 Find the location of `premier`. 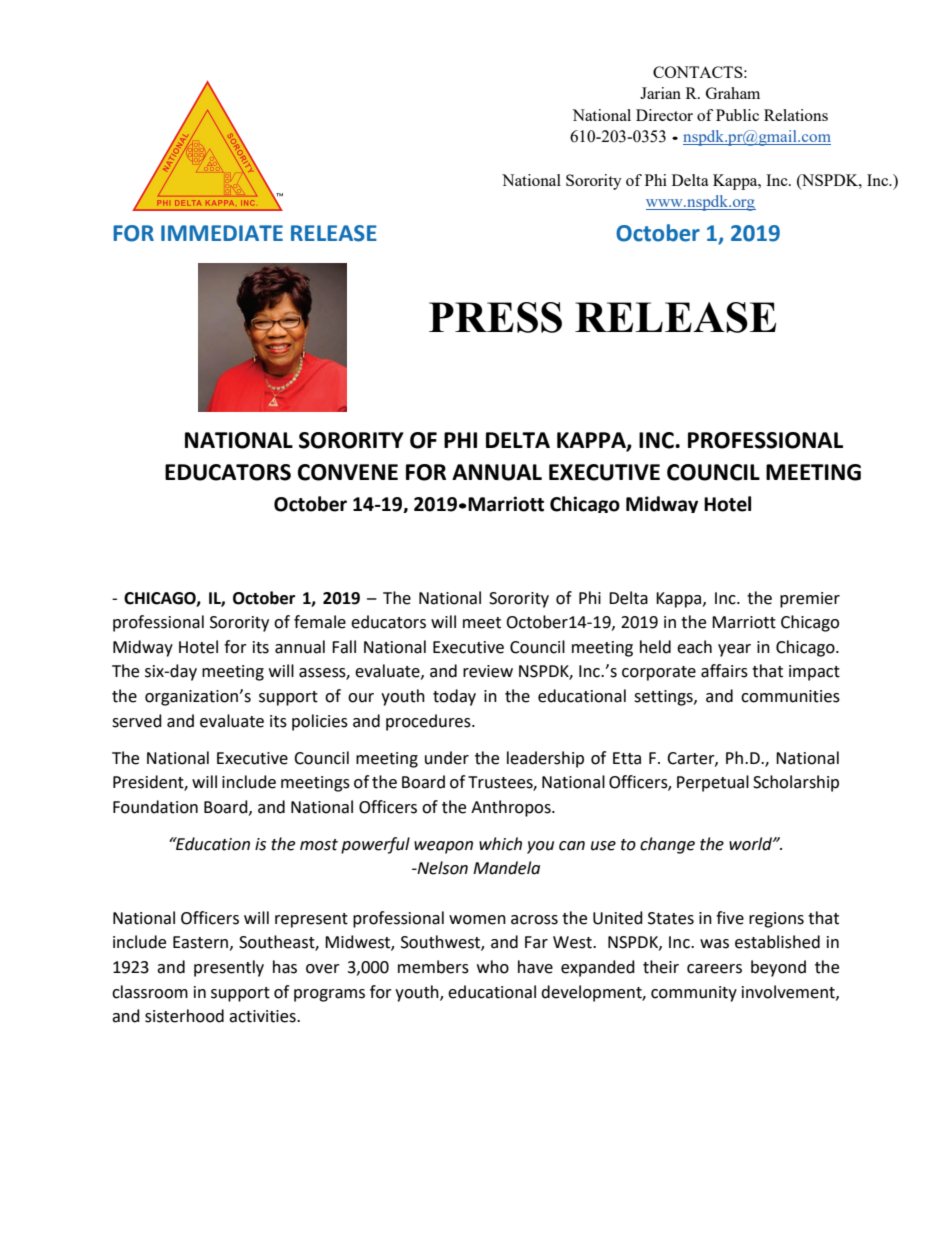

premier is located at coordinates (810, 600).
